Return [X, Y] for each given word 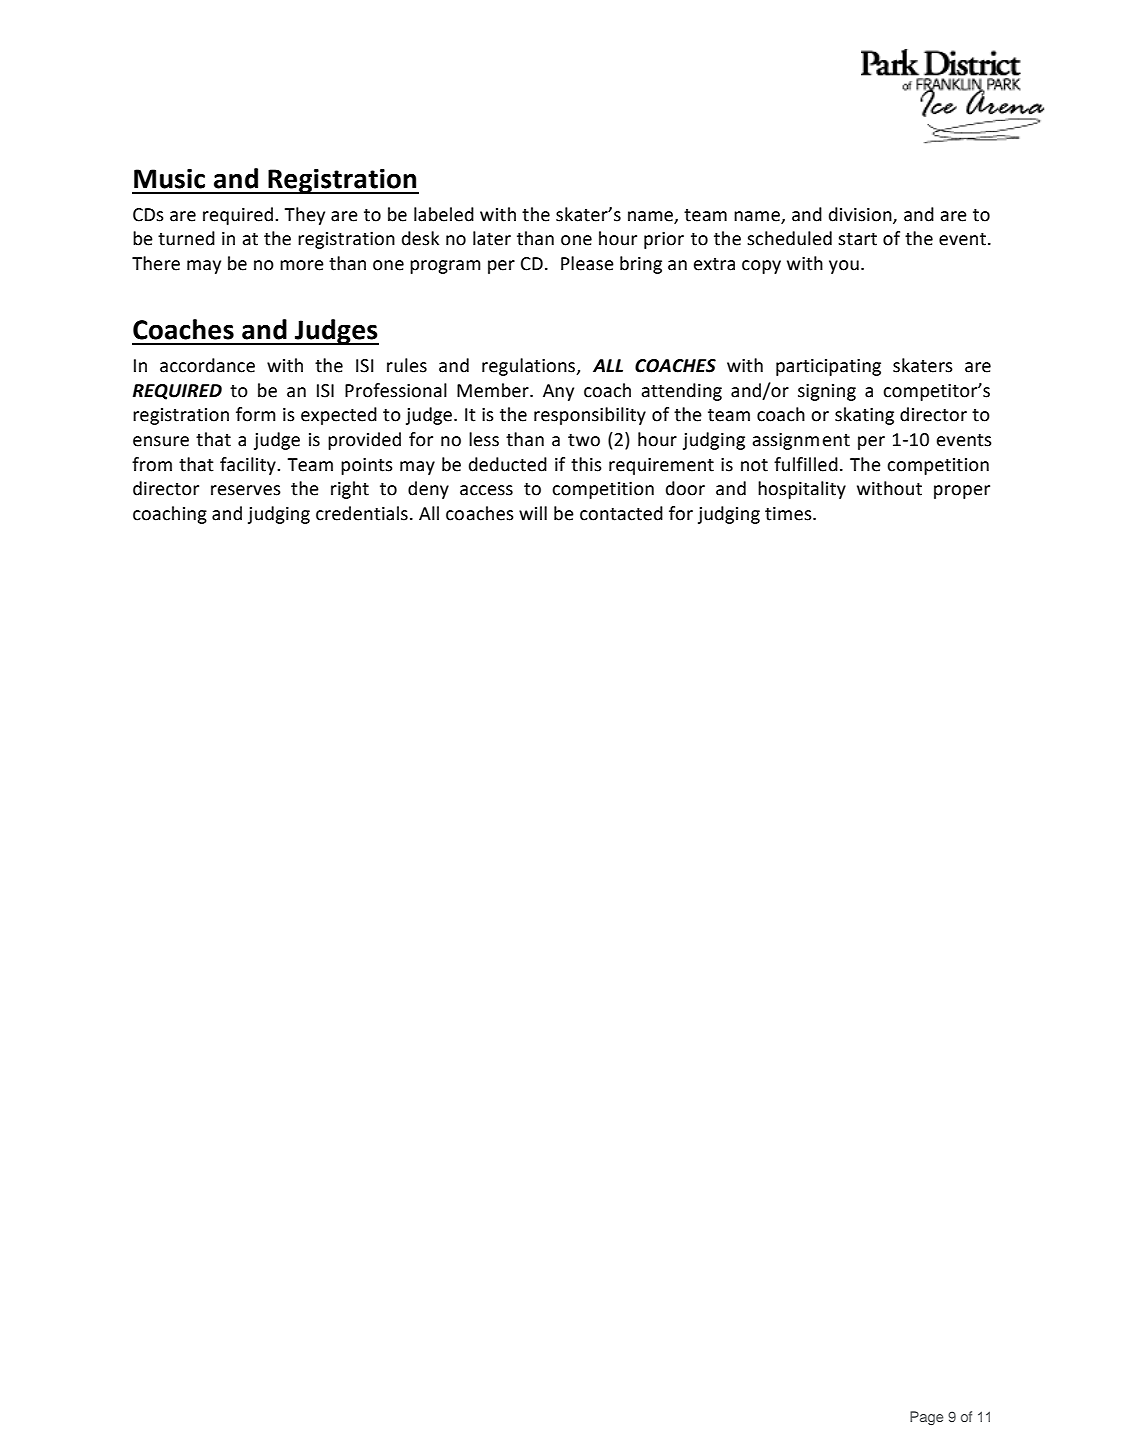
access [486, 490]
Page [927, 1418]
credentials [362, 513]
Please [587, 263]
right [350, 490]
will [533, 513]
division [861, 215]
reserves [246, 490]
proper [962, 492]
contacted [621, 513]
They [305, 216]
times [789, 514]
